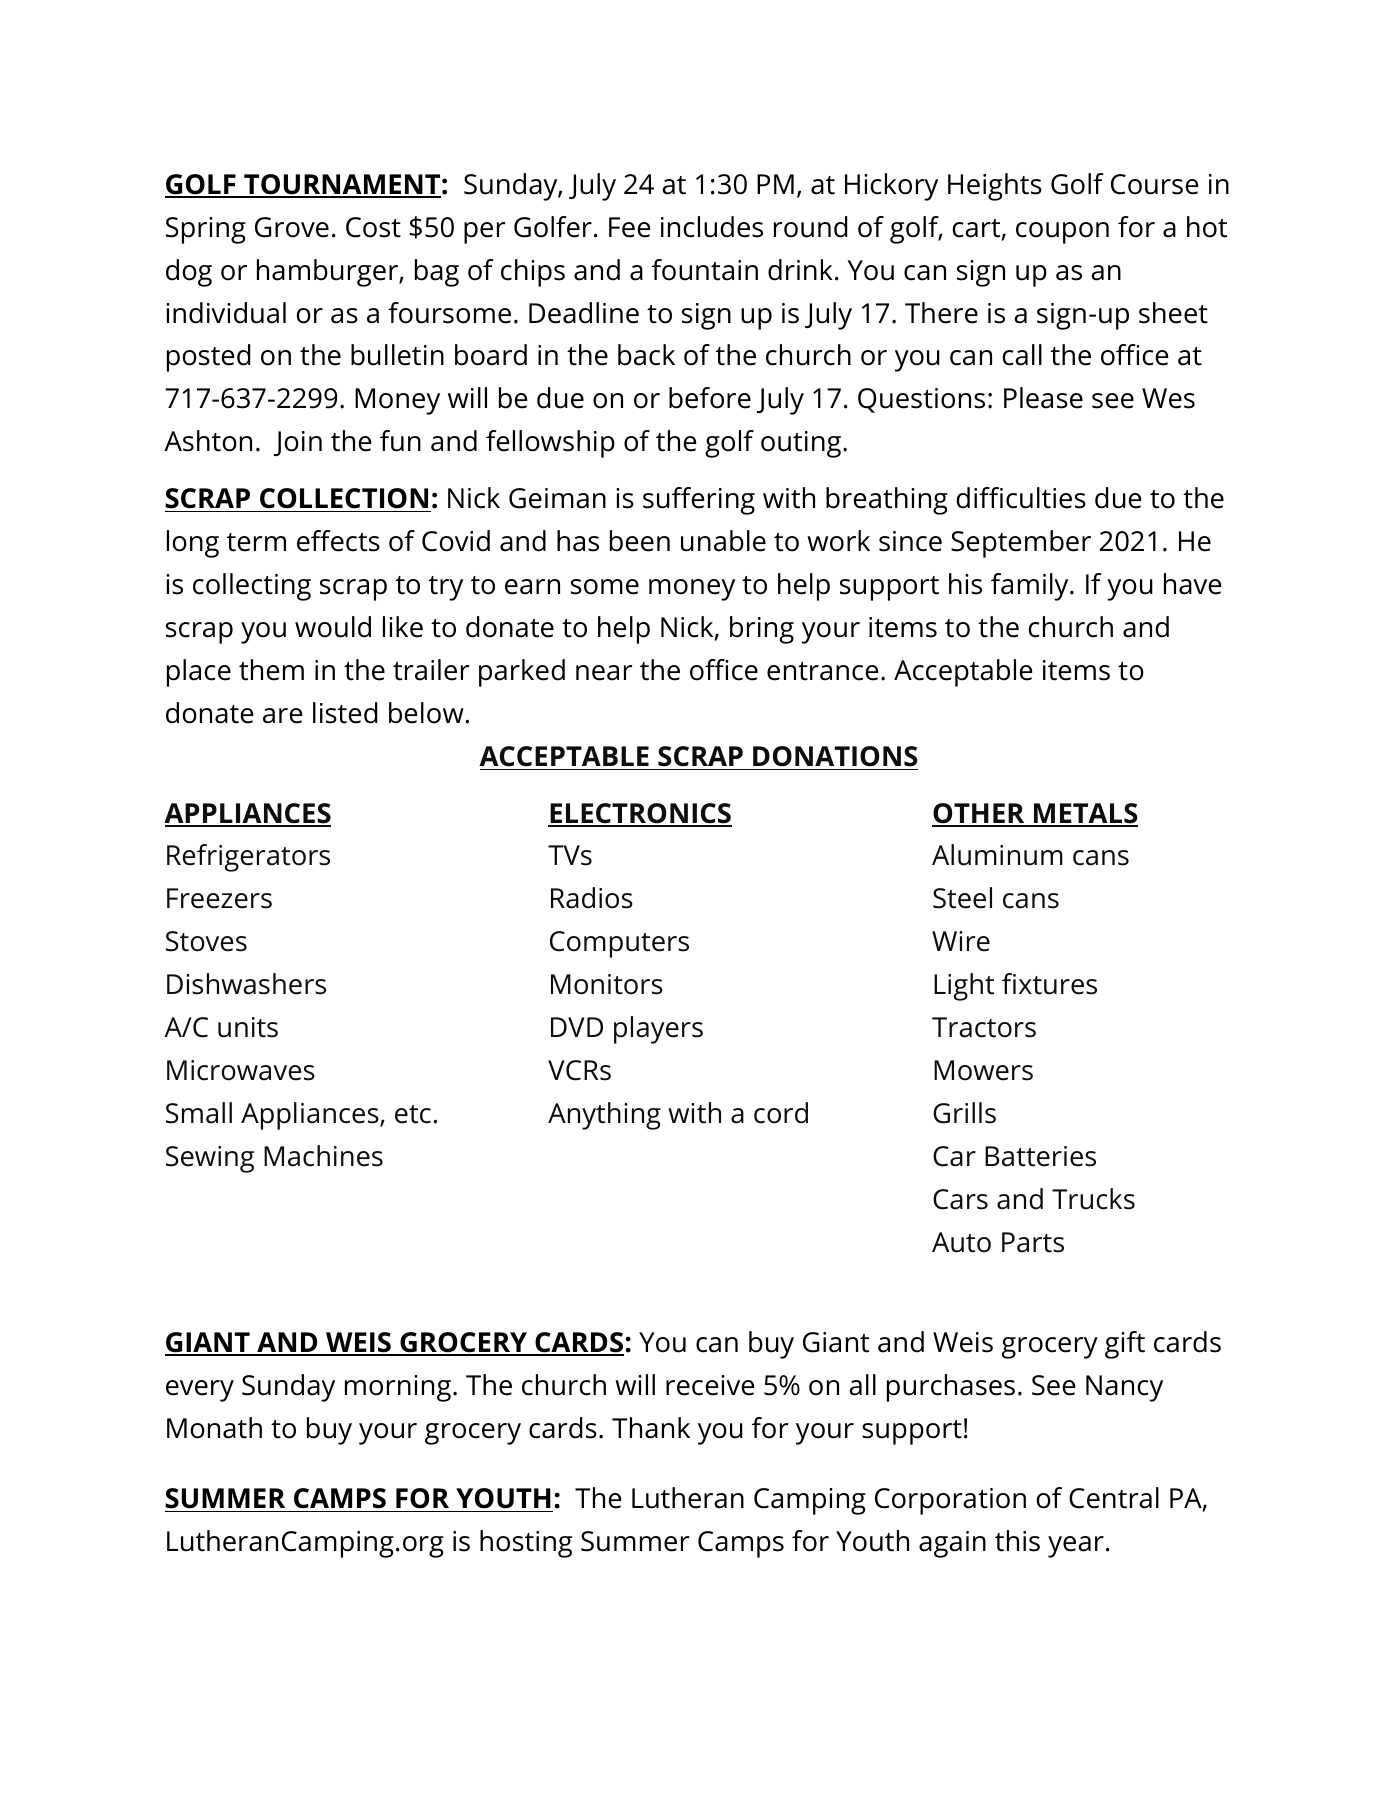  I want to click on Central, so click(1114, 1498).
